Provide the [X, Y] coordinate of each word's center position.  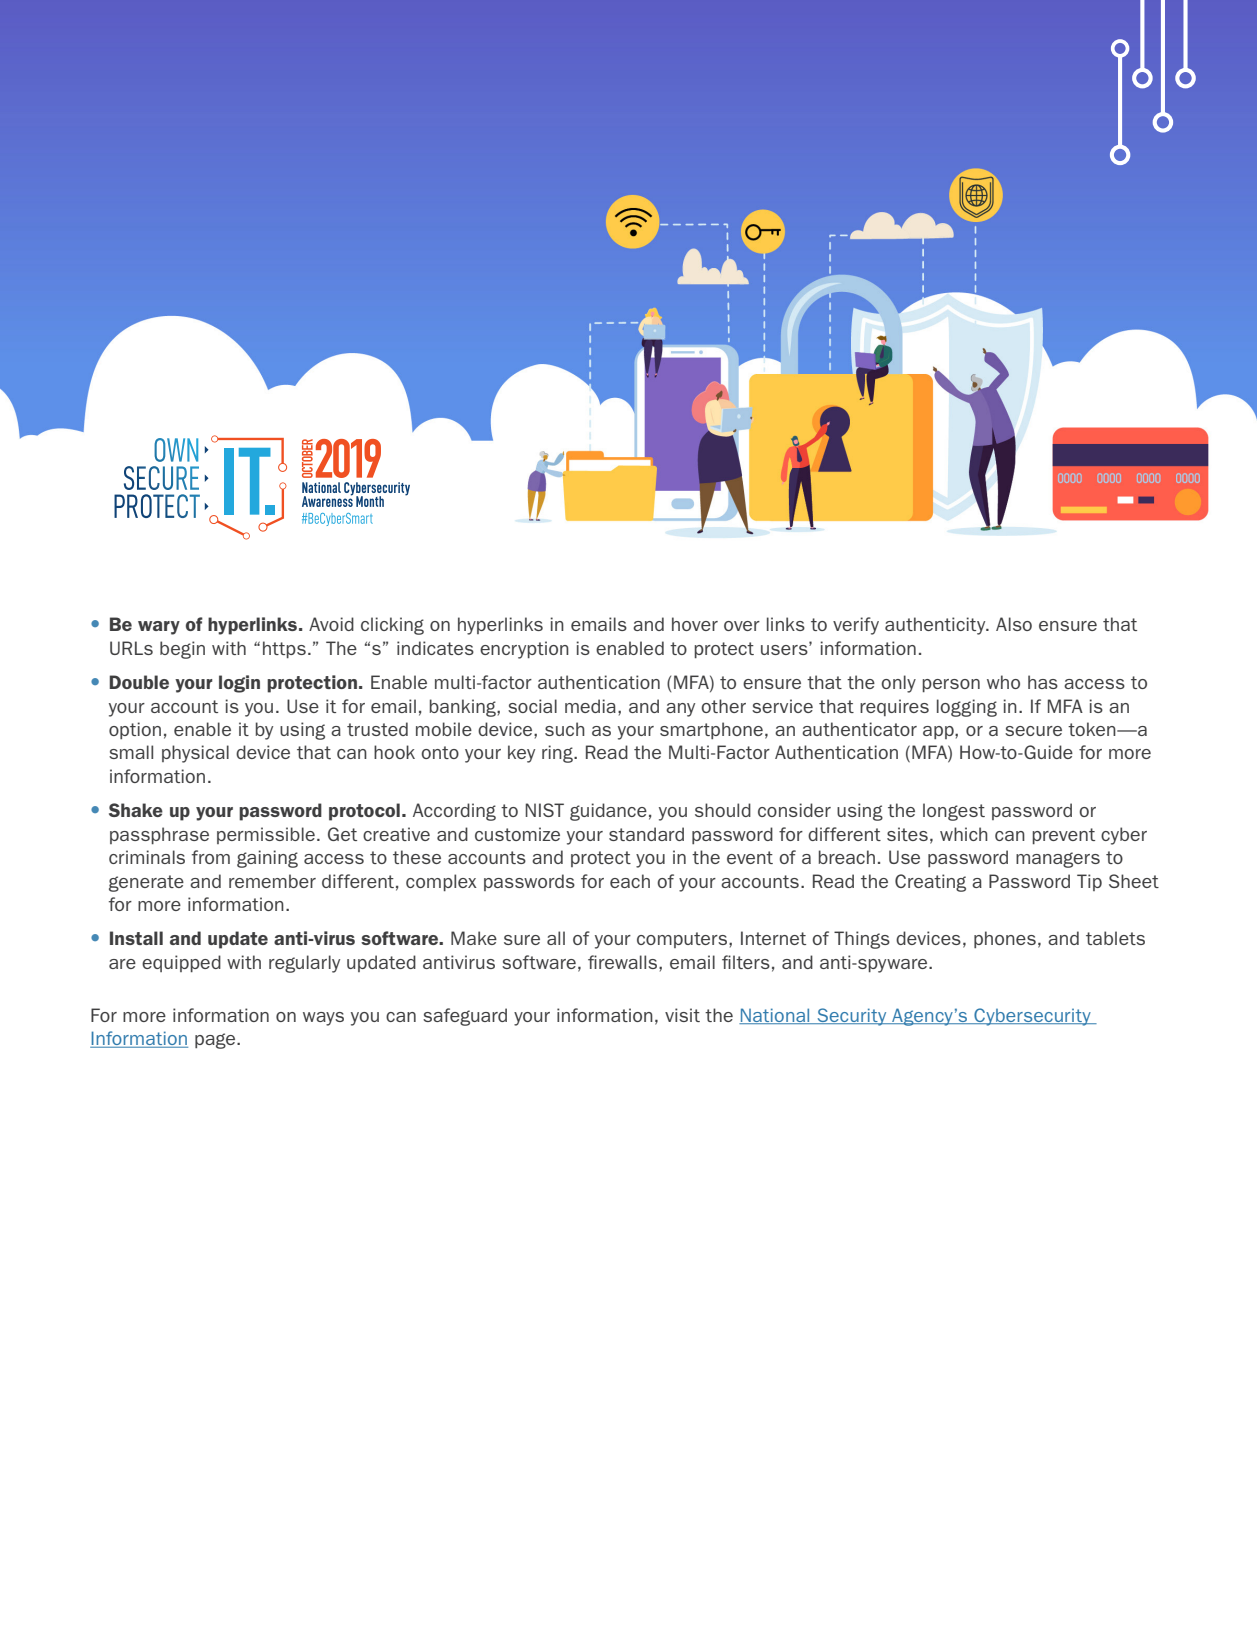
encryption [524, 650]
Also [1014, 624]
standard [646, 834]
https [284, 649]
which [964, 834]
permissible [266, 835]
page [216, 1041]
